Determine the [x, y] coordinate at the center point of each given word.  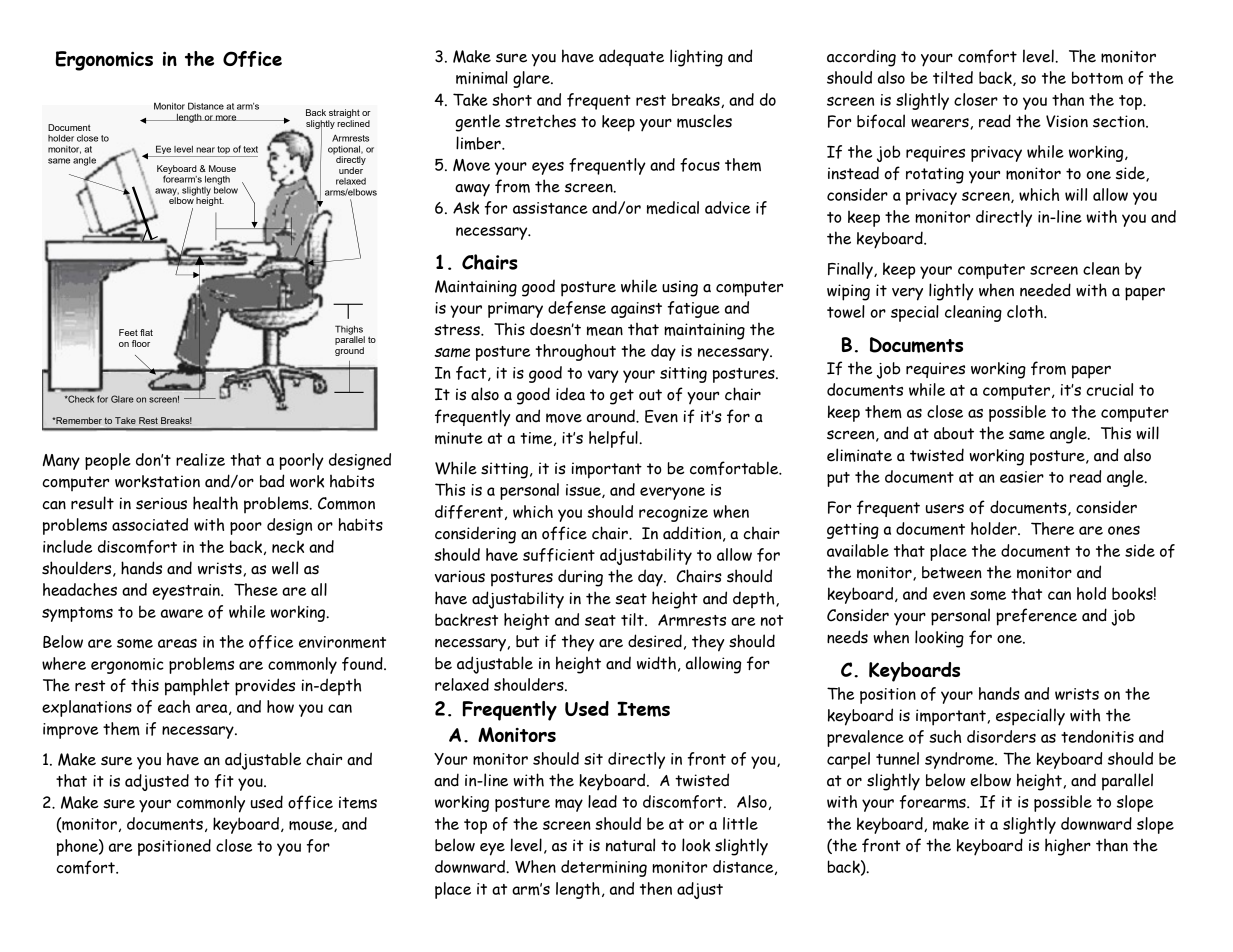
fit [224, 781]
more [226, 118]
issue [584, 491]
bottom [1097, 77]
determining [604, 868]
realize [200, 459]
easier [1022, 477]
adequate [631, 57]
